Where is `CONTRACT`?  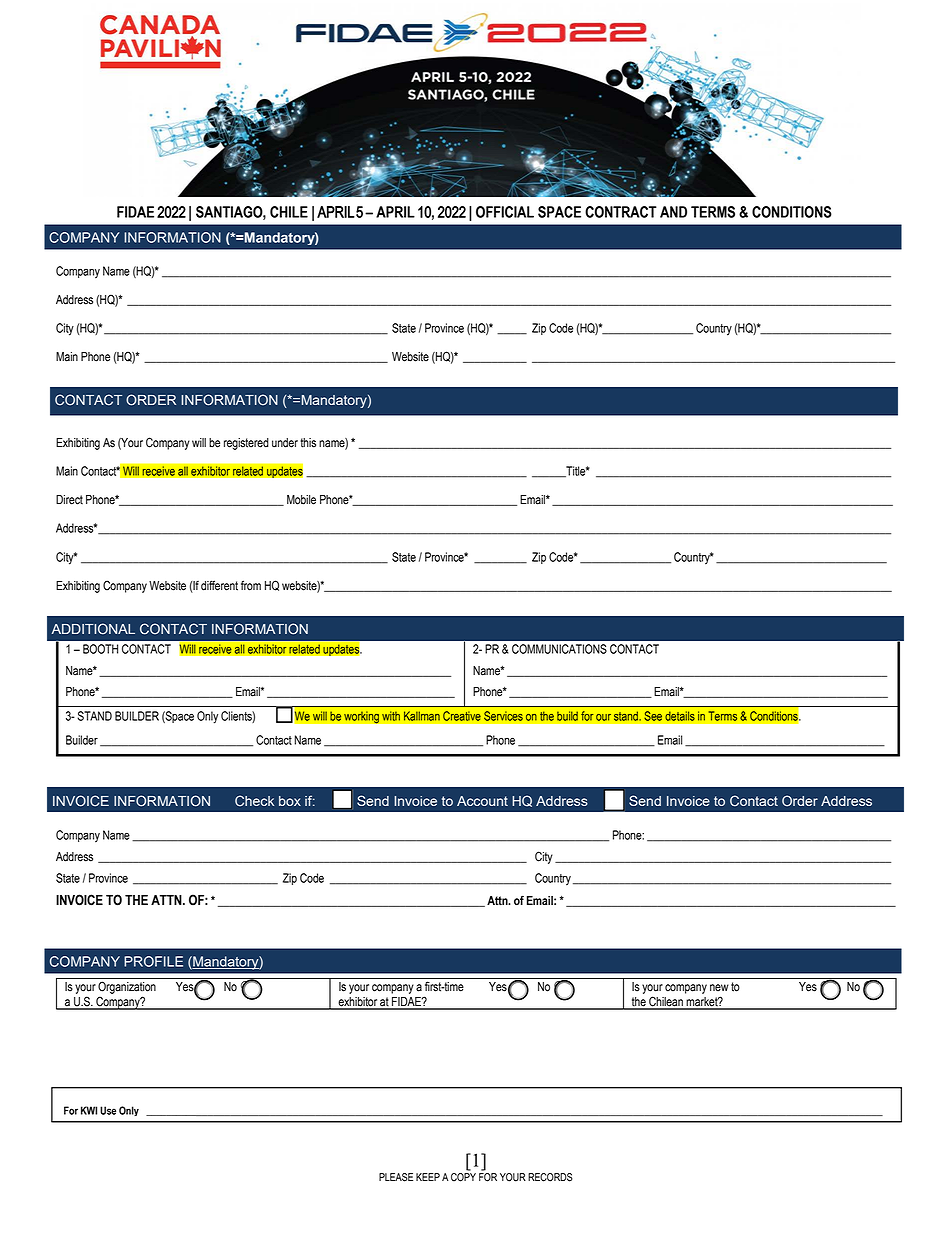 CONTRACT is located at coordinates (621, 212).
